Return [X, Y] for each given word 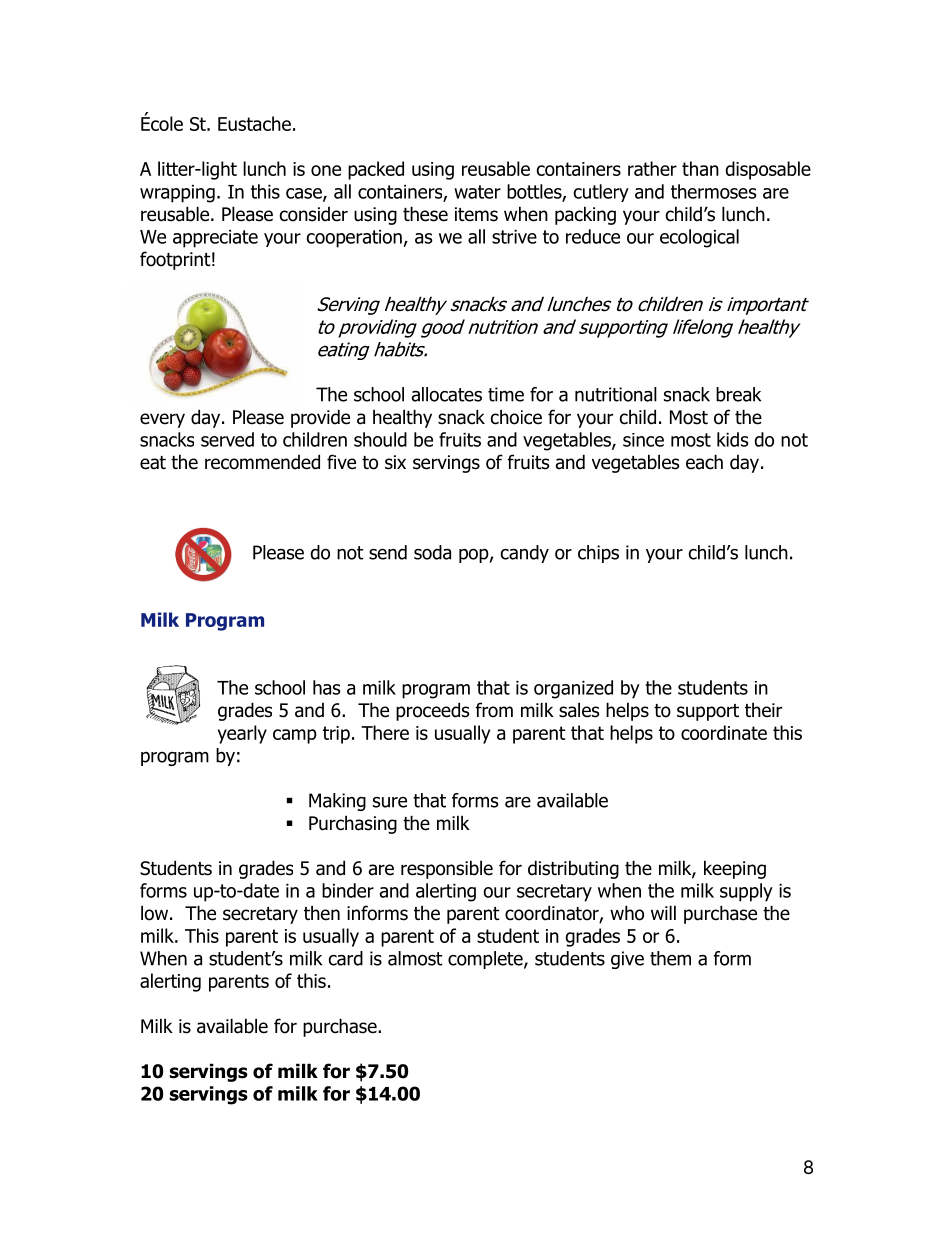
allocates [447, 394]
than [700, 168]
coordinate [724, 732]
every [162, 420]
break [738, 394]
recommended [262, 462]
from [494, 710]
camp [295, 736]
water [477, 192]
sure [390, 802]
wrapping [177, 194]
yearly [242, 734]
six [395, 462]
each [704, 462]
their [763, 710]
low [156, 913]
